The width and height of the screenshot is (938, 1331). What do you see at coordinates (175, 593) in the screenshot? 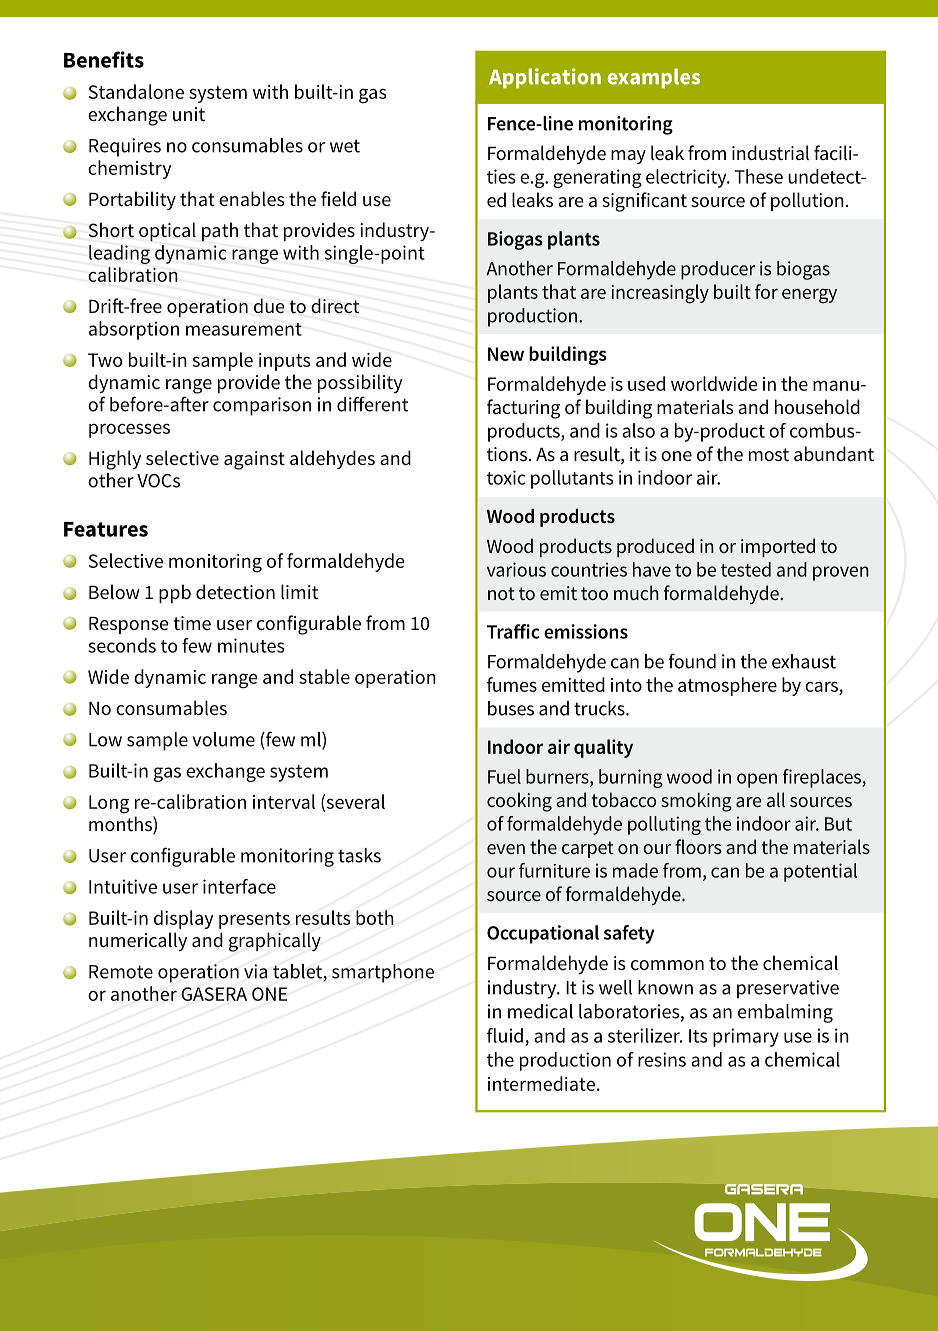
I see `ppb` at bounding box center [175, 593].
